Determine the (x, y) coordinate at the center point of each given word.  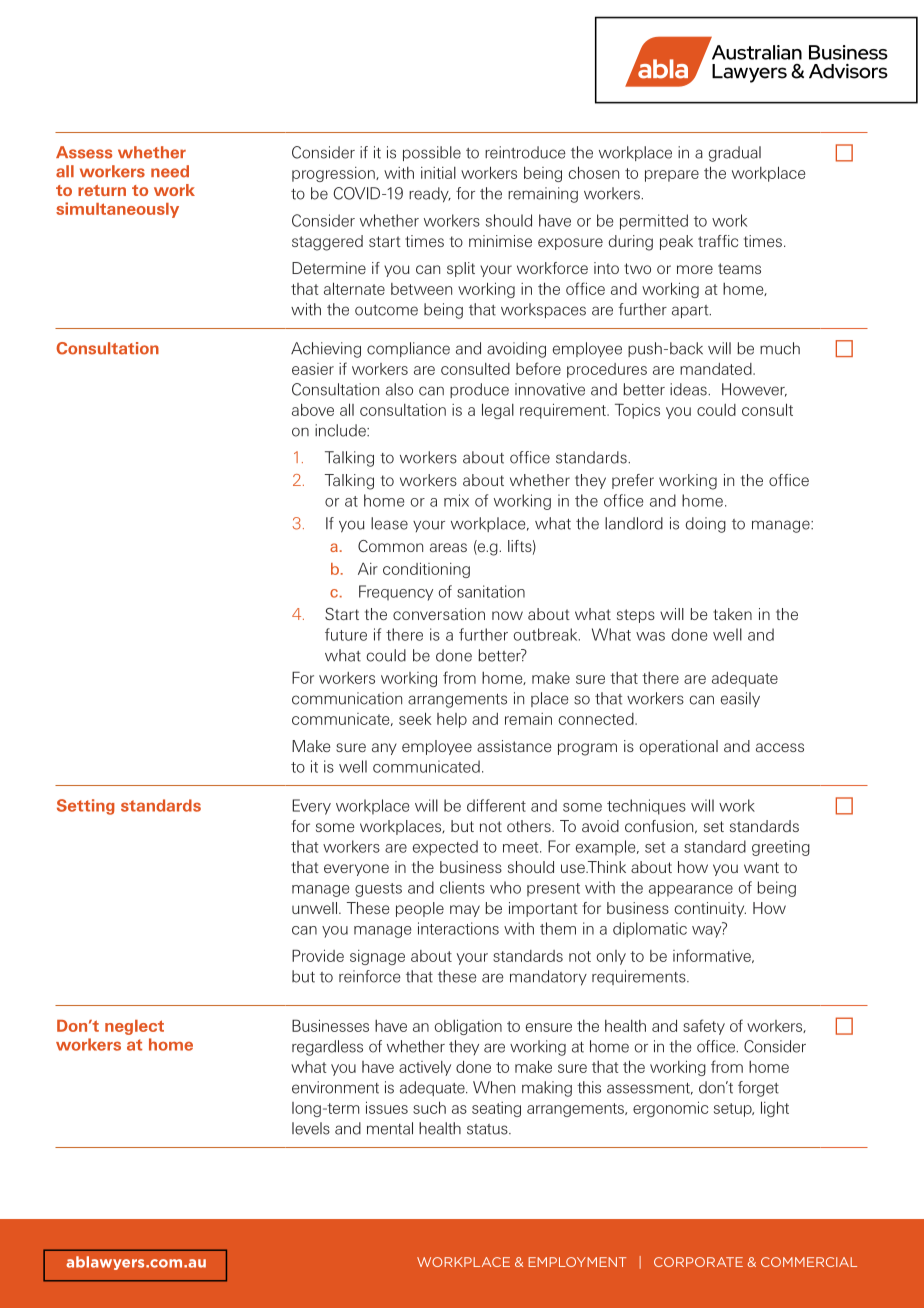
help (452, 720)
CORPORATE (698, 1262)
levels (311, 1128)
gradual (735, 154)
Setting (86, 807)
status (488, 1129)
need (170, 171)
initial (438, 173)
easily (740, 699)
